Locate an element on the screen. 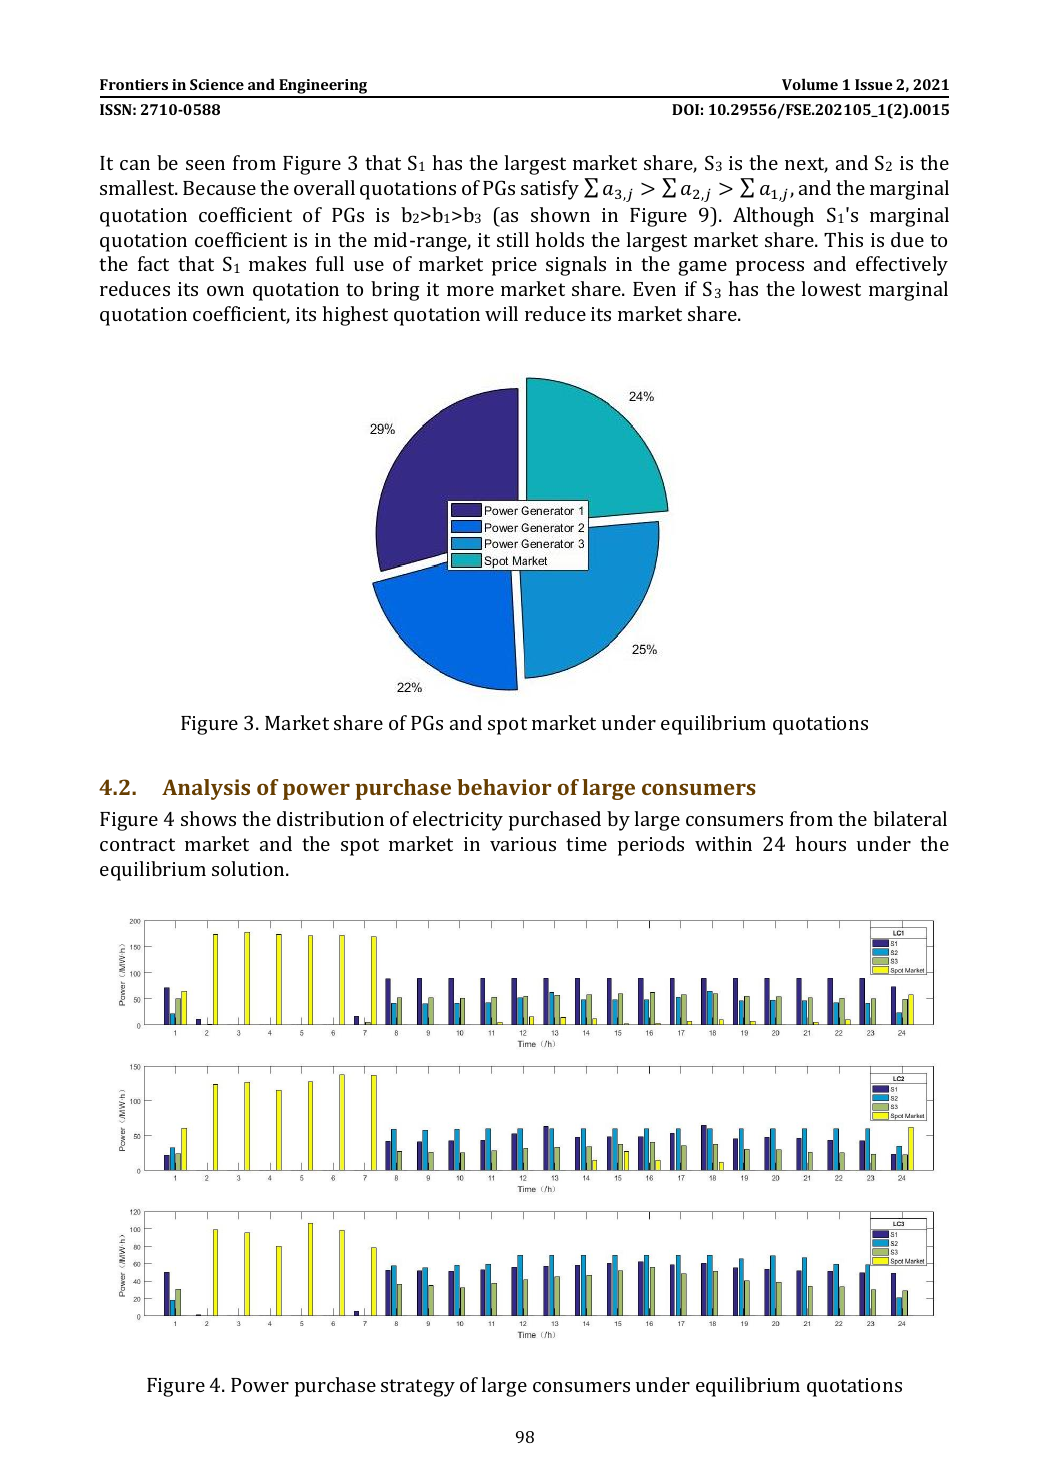 The height and width of the screenshot is (1484, 1050). various is located at coordinates (523, 844).
